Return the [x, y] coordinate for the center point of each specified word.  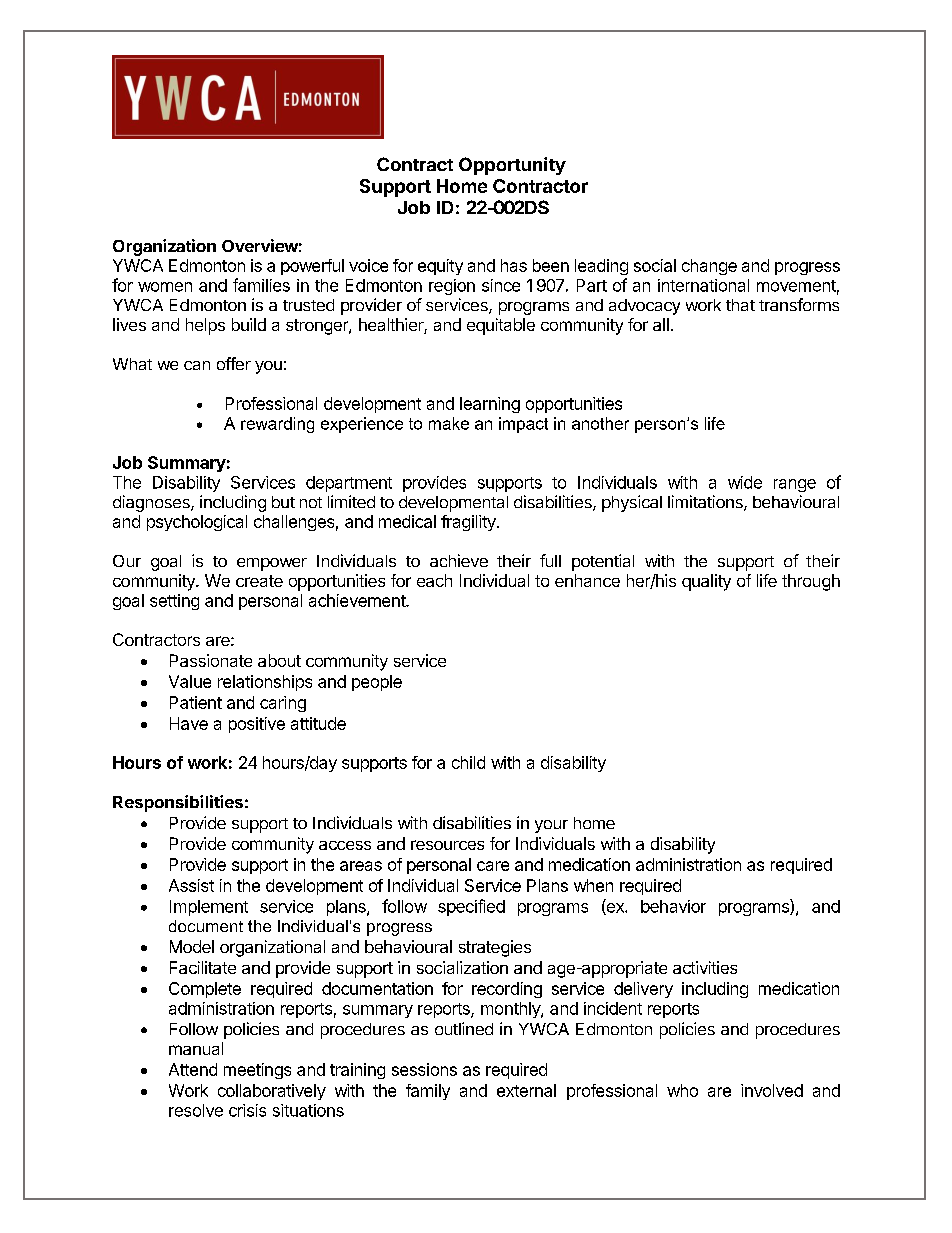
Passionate [211, 660]
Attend [193, 1069]
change [709, 267]
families [261, 285]
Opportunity [512, 166]
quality [706, 582]
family [428, 1092]
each [434, 580]
